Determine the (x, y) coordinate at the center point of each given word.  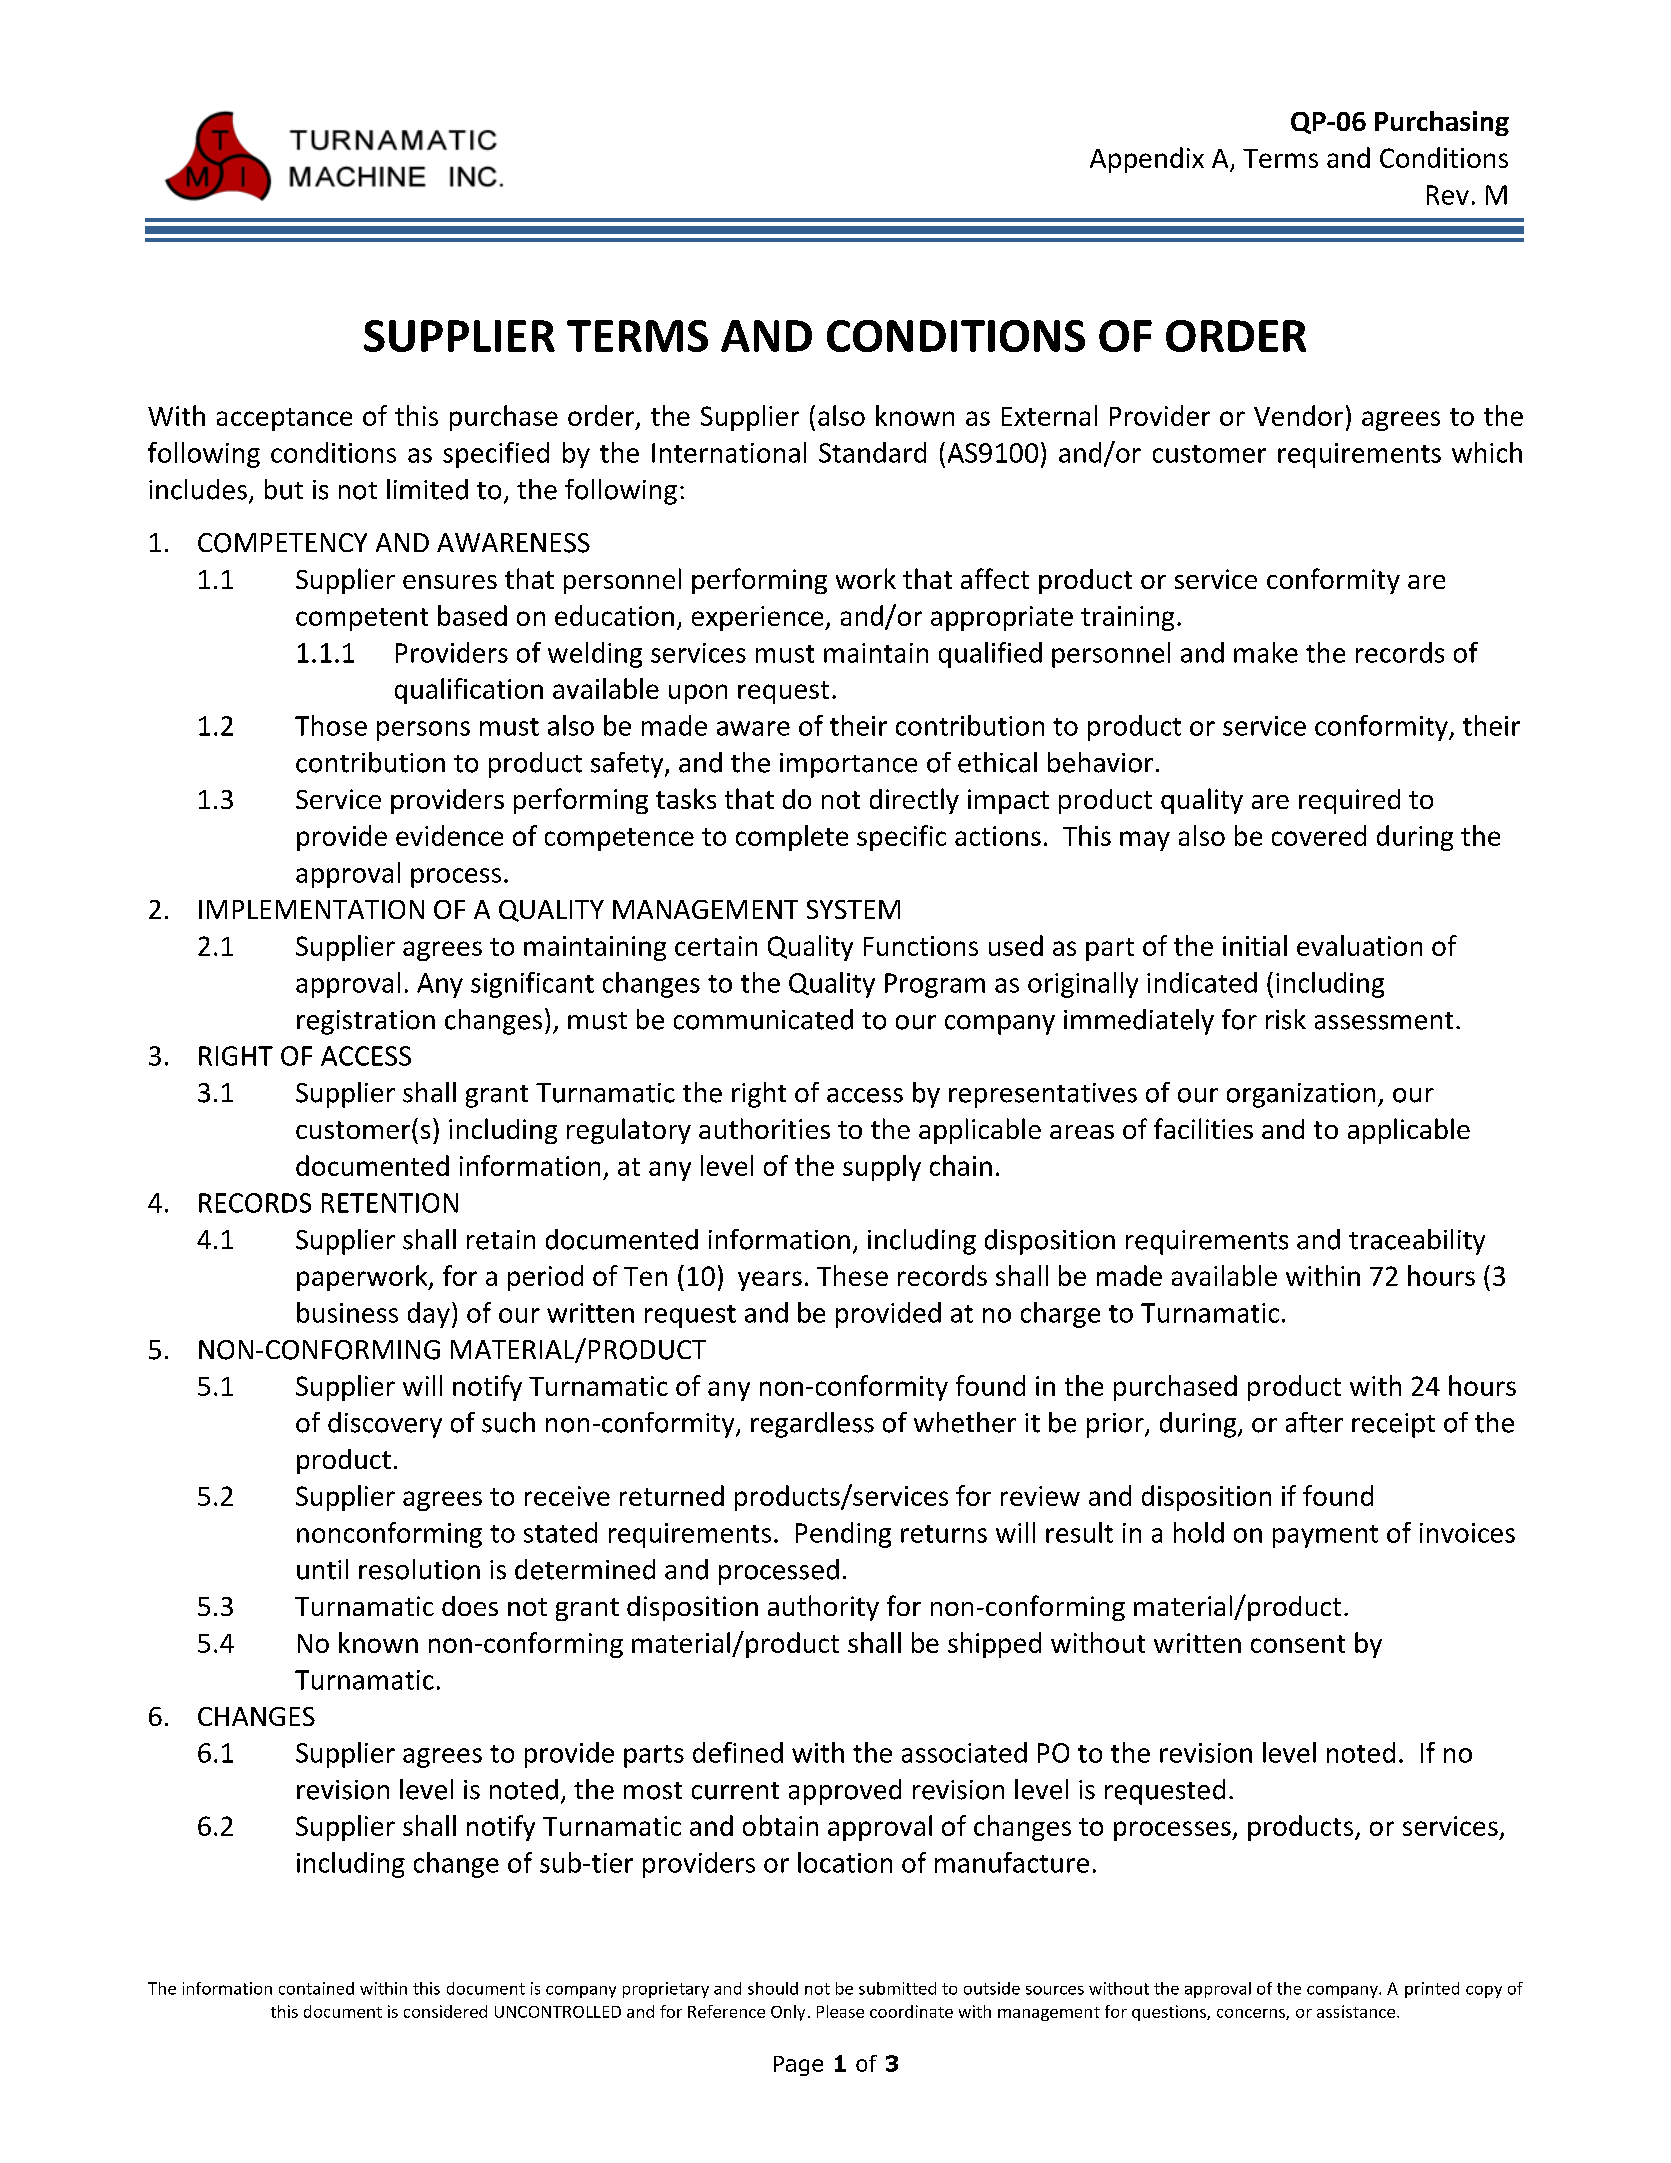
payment (1325, 1536)
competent (362, 619)
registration (366, 1022)
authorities (764, 1128)
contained (316, 1988)
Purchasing (1442, 123)
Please (840, 2011)
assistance (1357, 2011)
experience (759, 618)
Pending (843, 1535)
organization (1301, 1095)
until (322, 1569)
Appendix (1147, 160)
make (1266, 652)
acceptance (284, 419)
